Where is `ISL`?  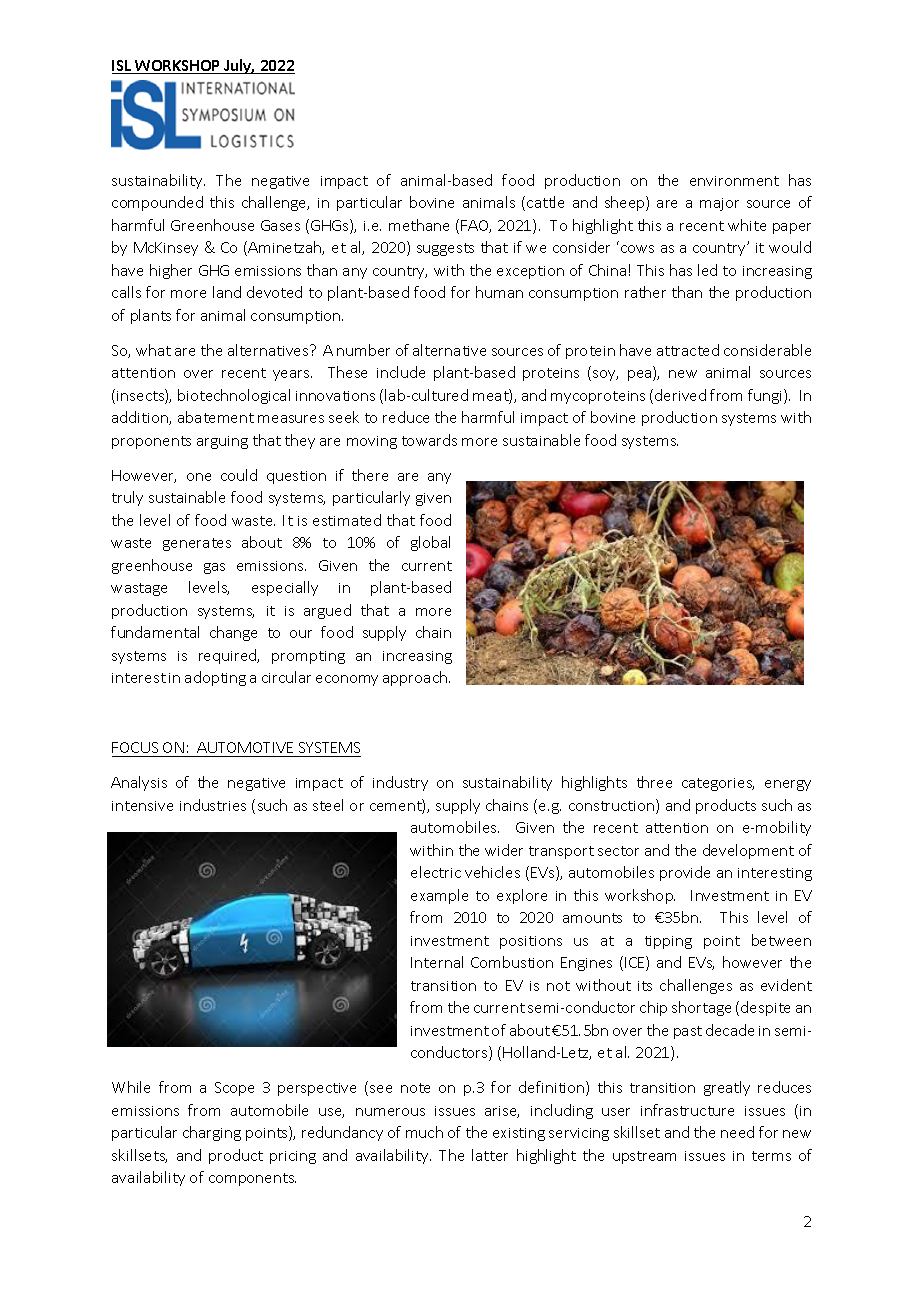
ISL is located at coordinates (123, 67).
